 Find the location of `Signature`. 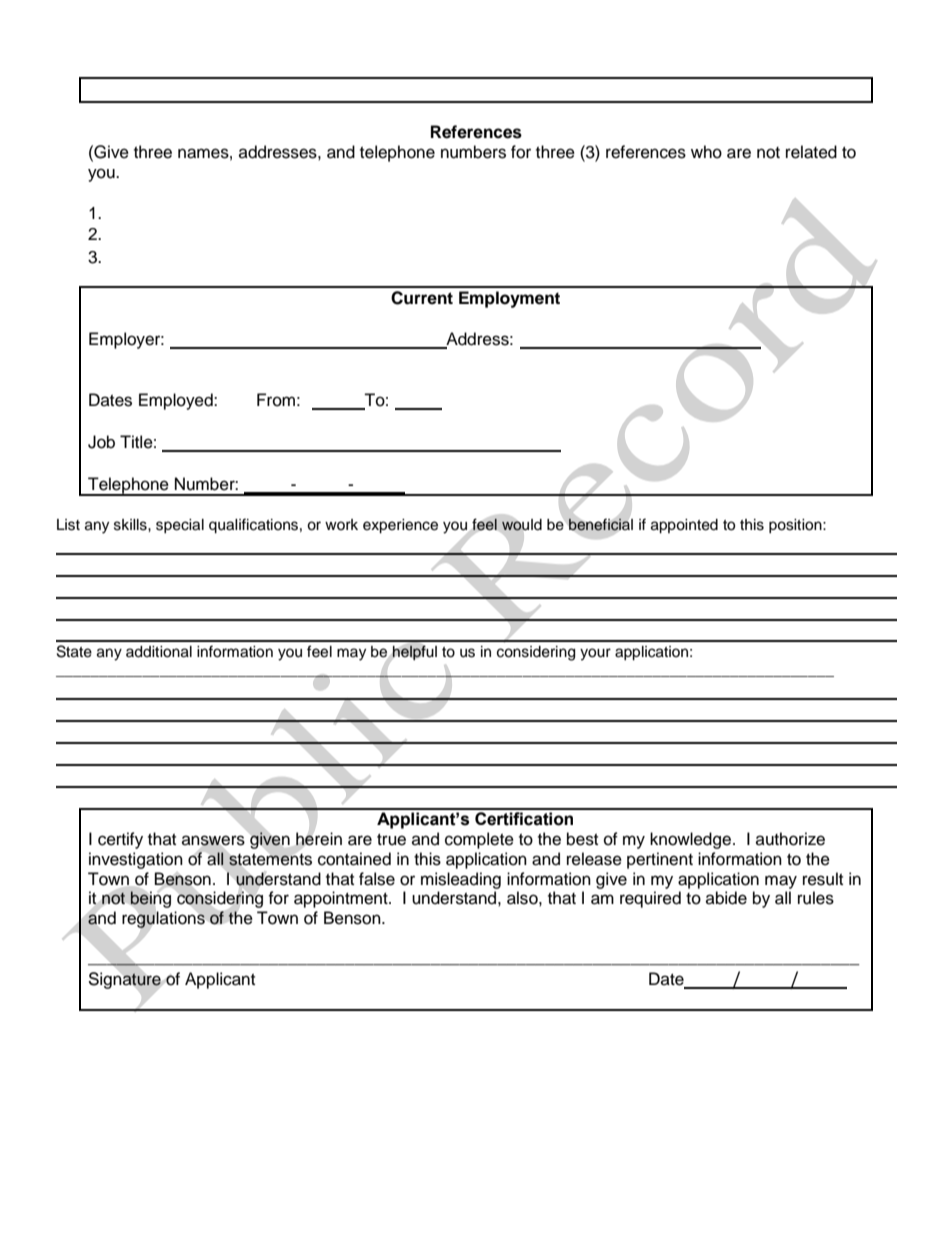

Signature is located at coordinates (124, 980).
